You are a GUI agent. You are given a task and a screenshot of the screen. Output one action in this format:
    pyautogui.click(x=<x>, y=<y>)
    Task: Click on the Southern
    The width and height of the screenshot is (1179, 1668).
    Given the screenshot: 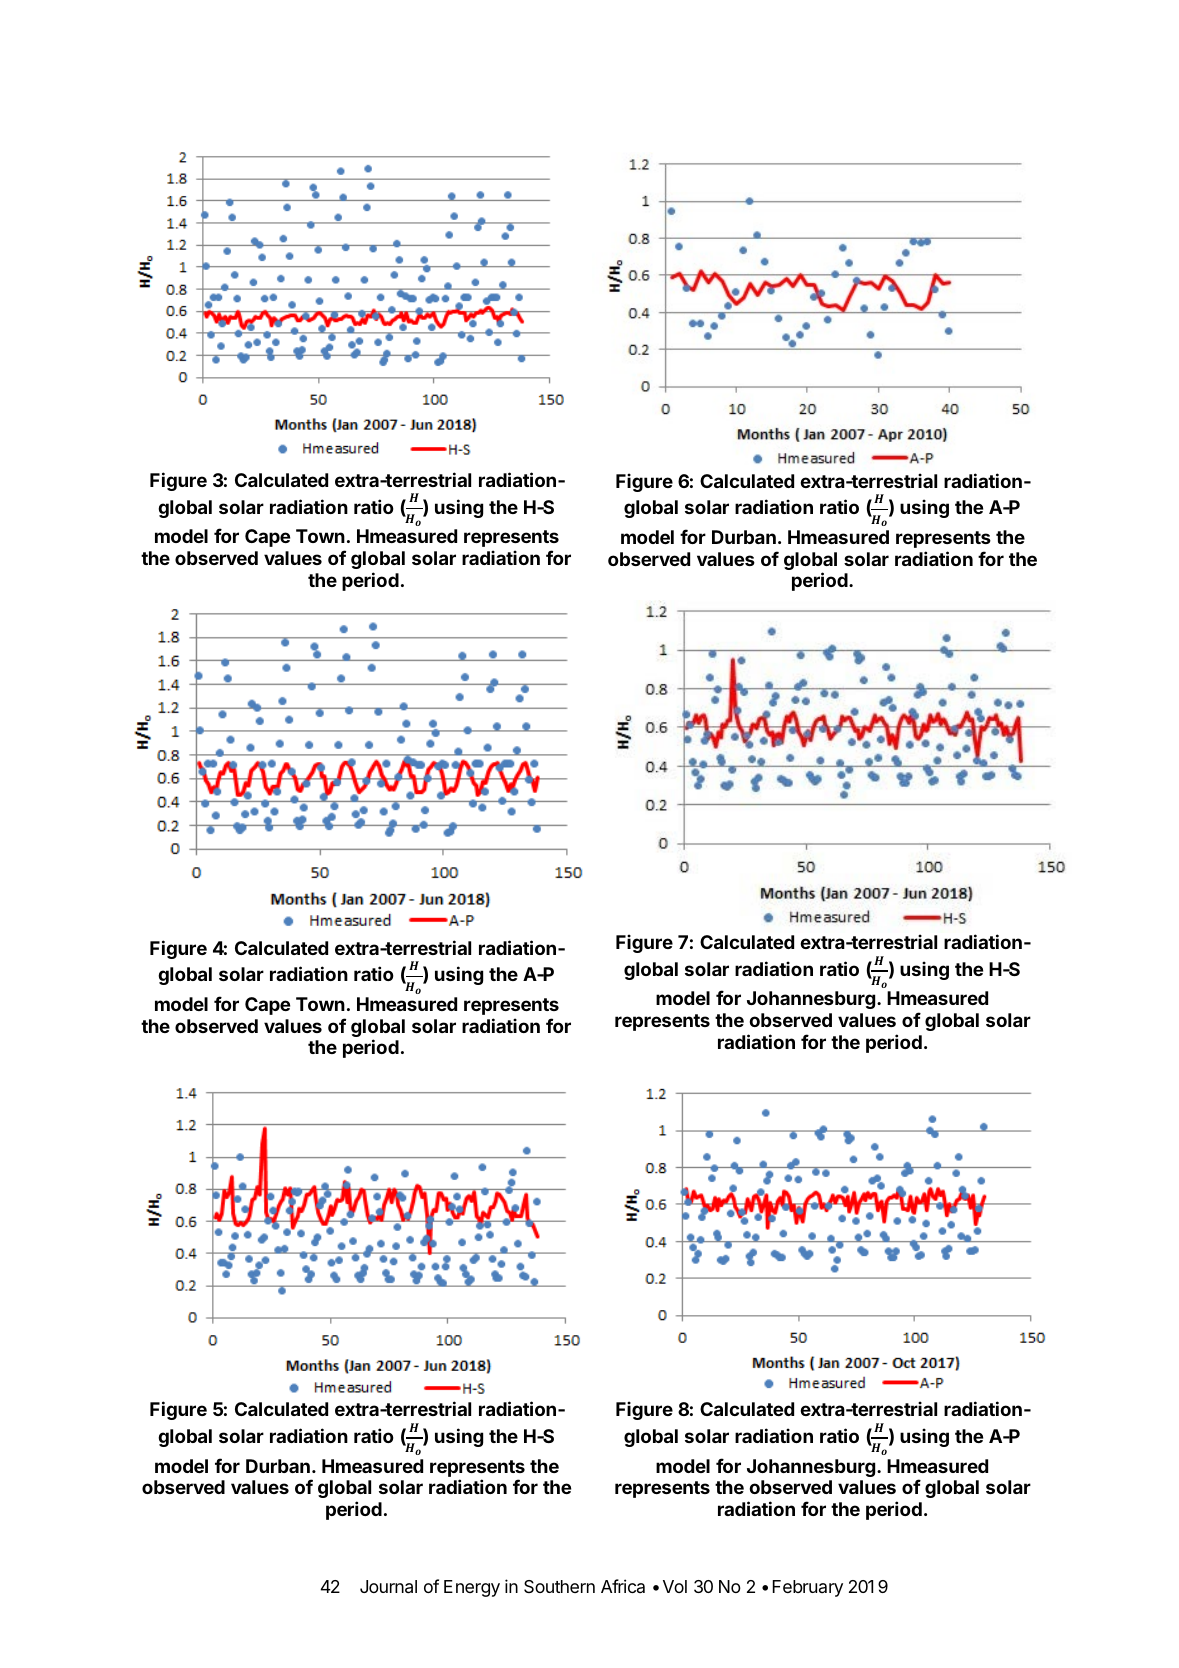 What is the action you would take?
    pyautogui.click(x=559, y=1586)
